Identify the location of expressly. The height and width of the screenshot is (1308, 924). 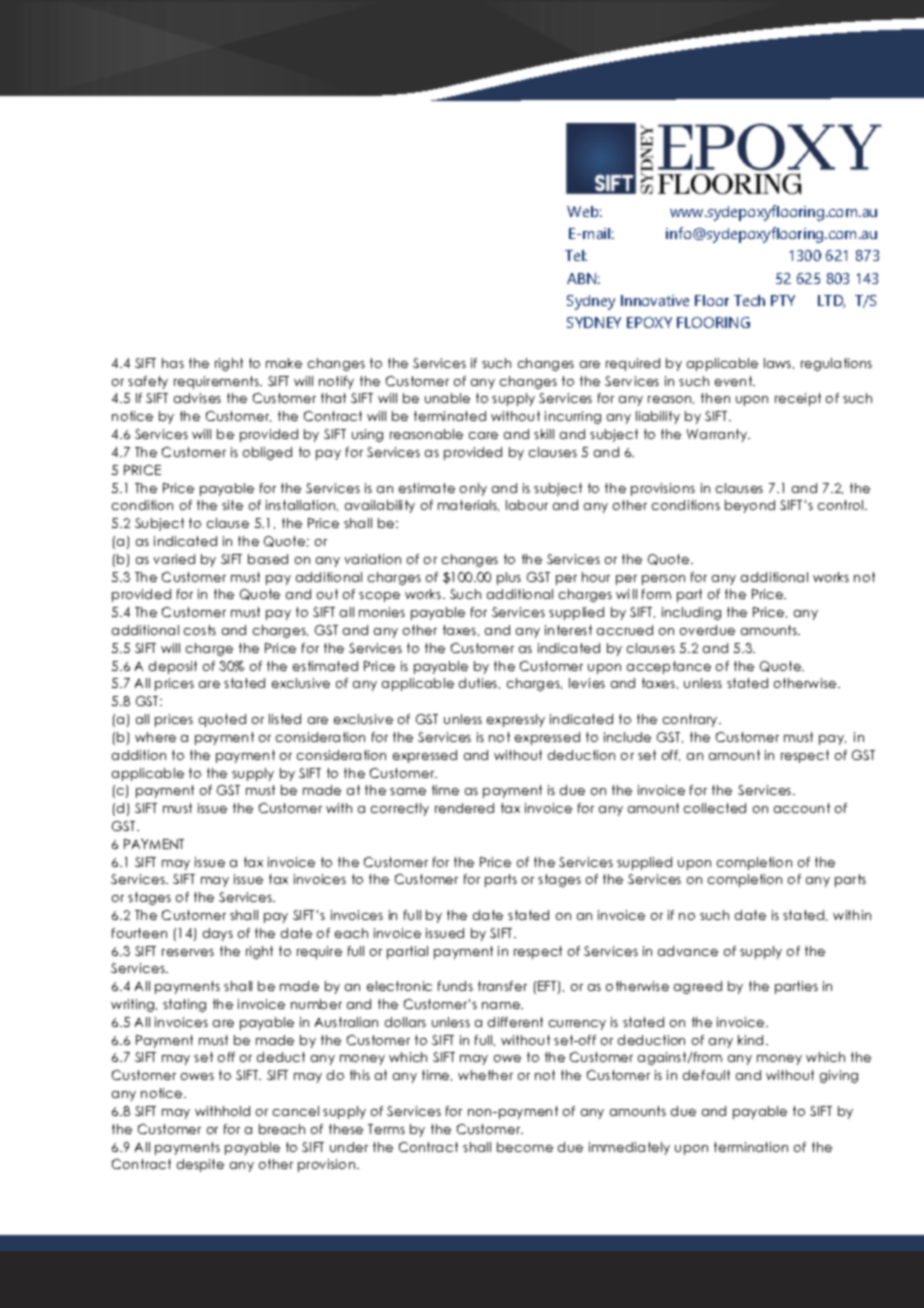
(516, 720).
